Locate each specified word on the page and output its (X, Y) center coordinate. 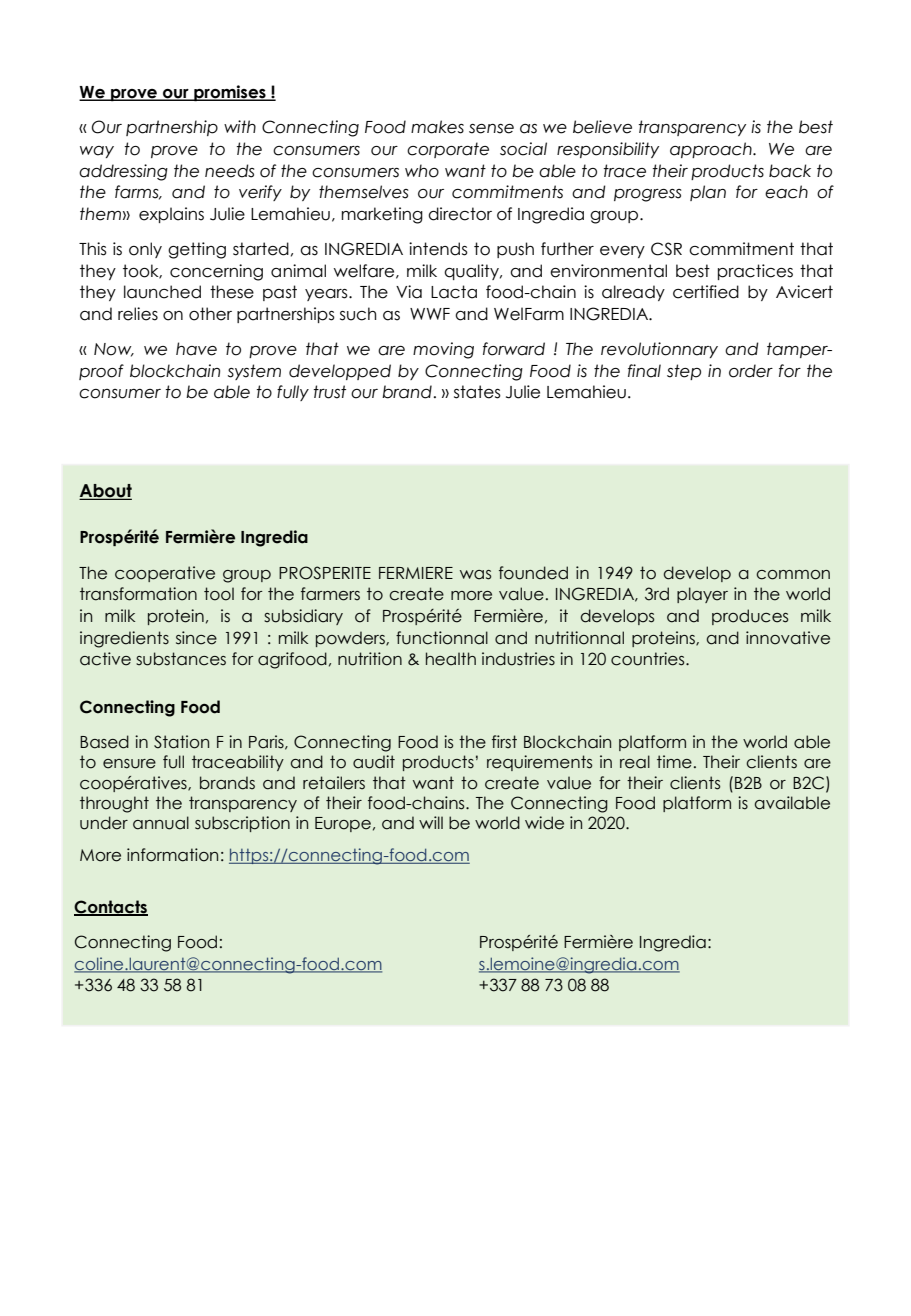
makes (437, 127)
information (172, 855)
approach (712, 150)
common (793, 575)
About (105, 492)
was (475, 575)
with (240, 126)
